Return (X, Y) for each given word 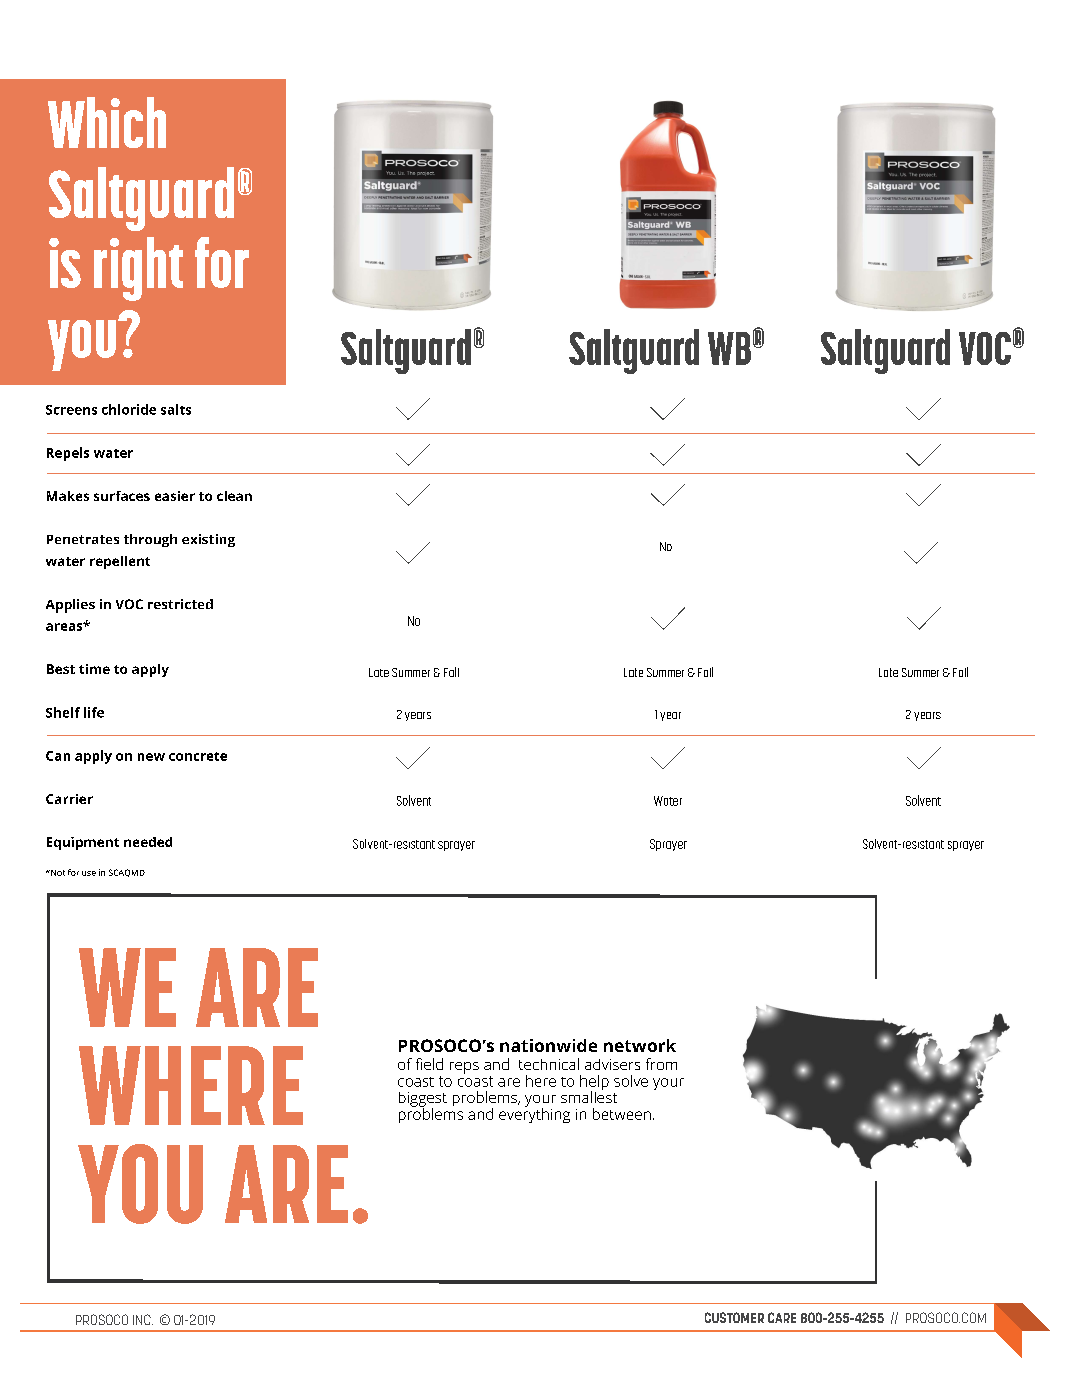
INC (143, 1319)
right (138, 269)
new (151, 757)
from (661, 1064)
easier (175, 496)
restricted (180, 604)
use (89, 873)
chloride (129, 409)
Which (107, 122)
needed (148, 842)
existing (208, 540)
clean (234, 496)
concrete (198, 756)
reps (464, 1068)
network (640, 1045)
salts (176, 409)
